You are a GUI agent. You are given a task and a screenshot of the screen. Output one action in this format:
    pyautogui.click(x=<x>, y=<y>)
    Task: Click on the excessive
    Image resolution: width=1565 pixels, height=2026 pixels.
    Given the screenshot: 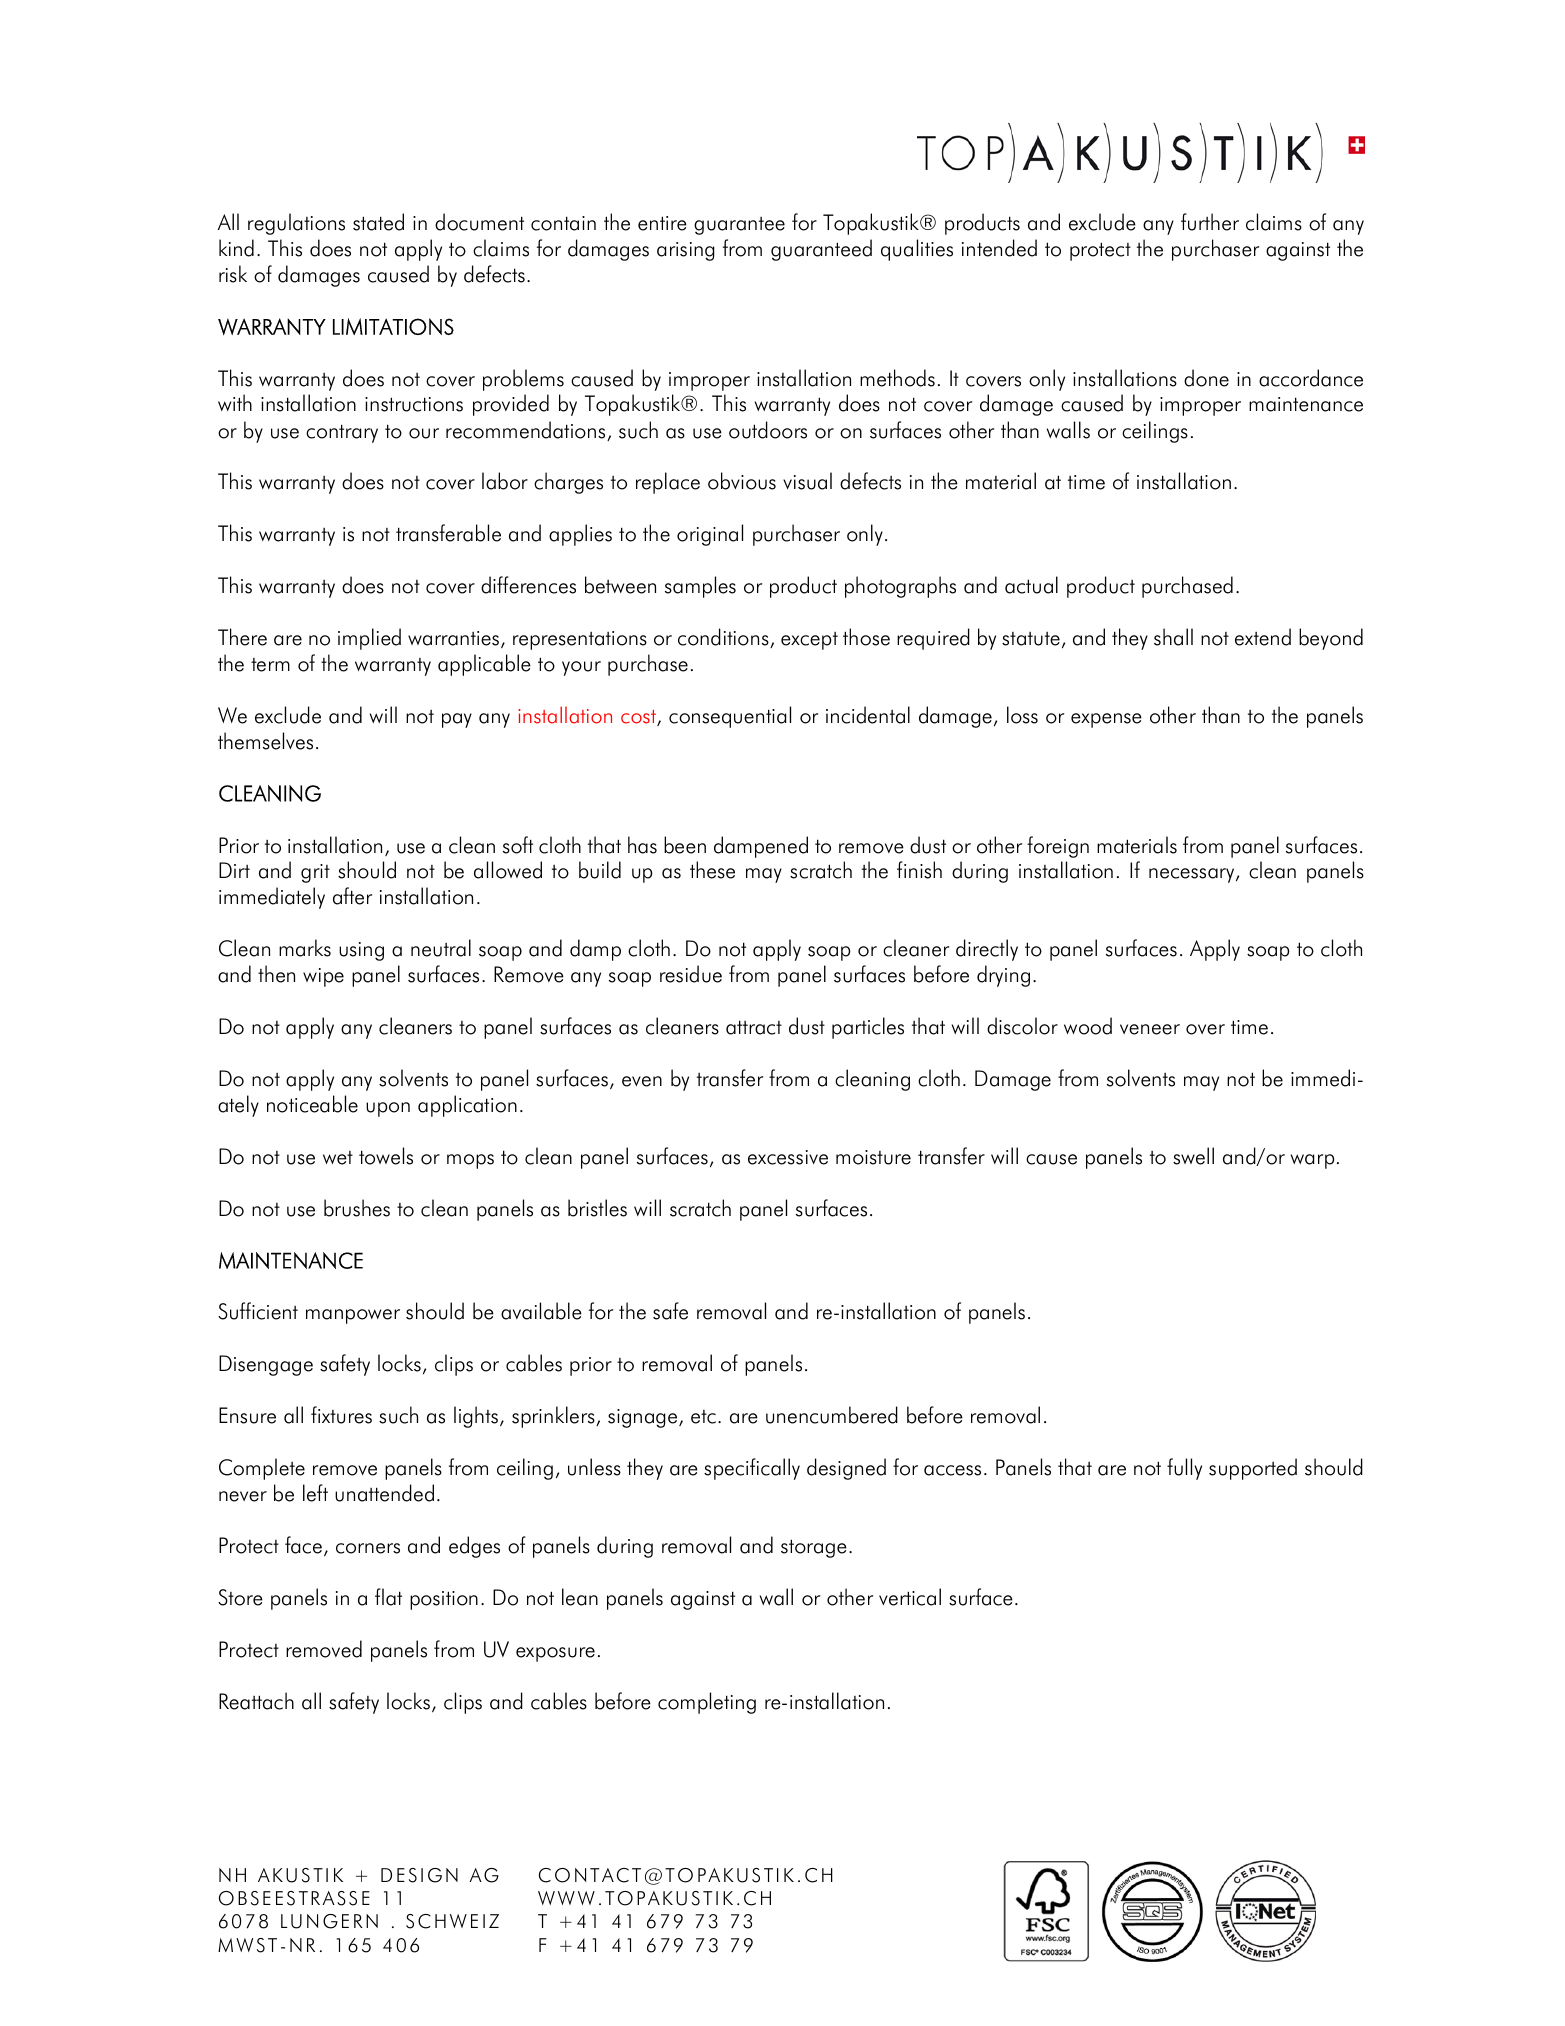 What is the action you would take?
    pyautogui.click(x=788, y=1157)
